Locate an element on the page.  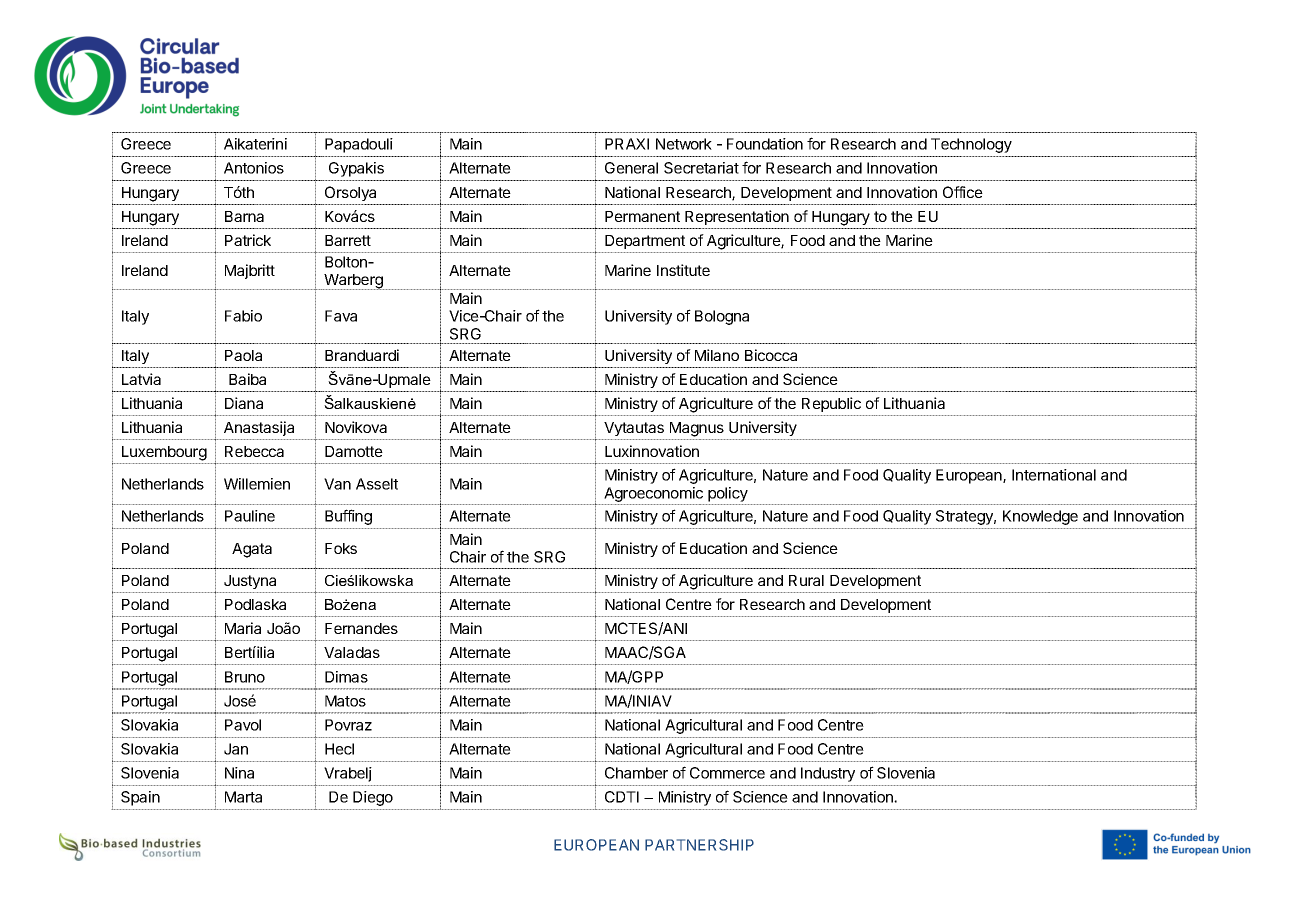
Magnus is located at coordinates (697, 429).
